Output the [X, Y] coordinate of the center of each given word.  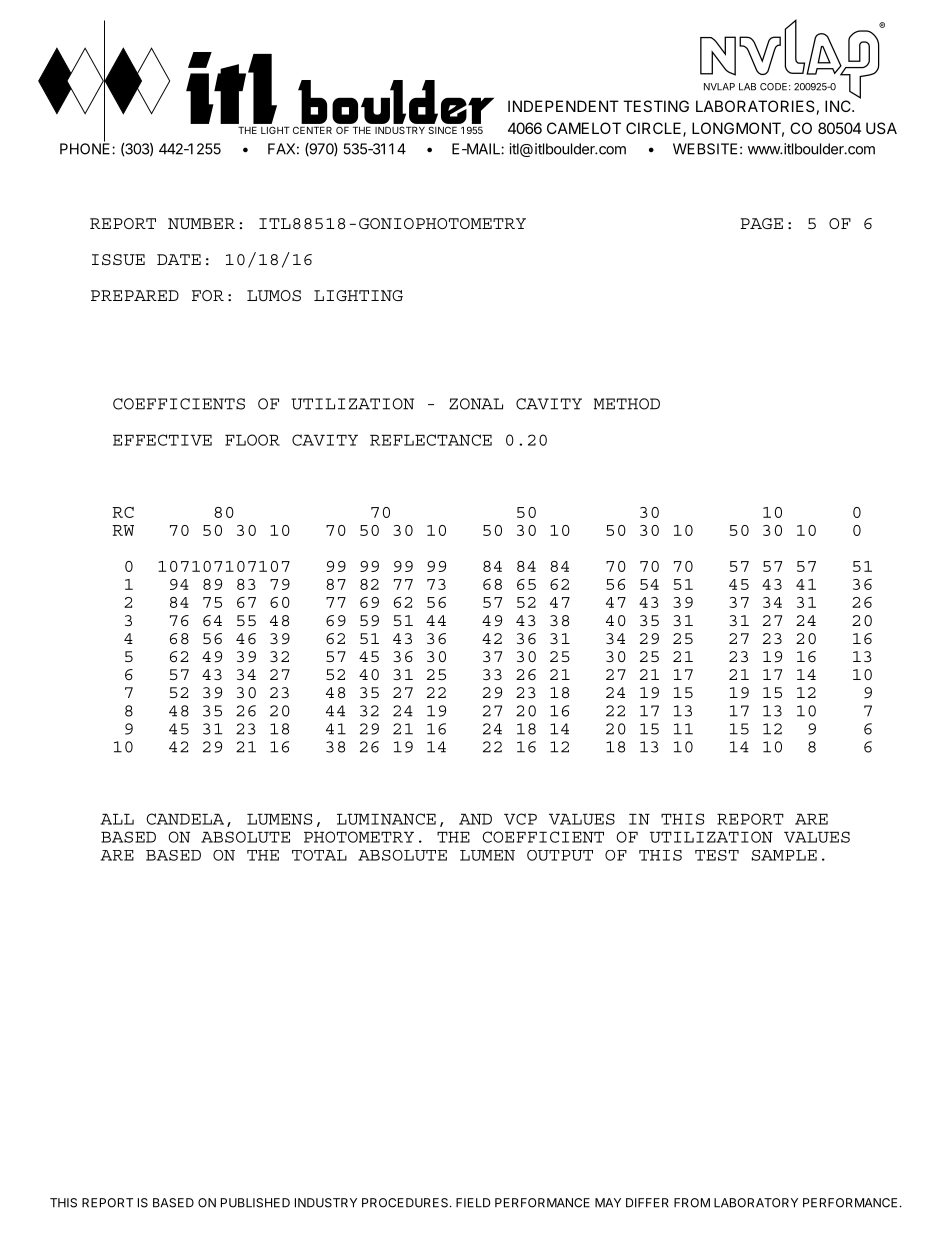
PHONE [86, 148]
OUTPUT [560, 855]
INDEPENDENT [563, 106]
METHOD [627, 404]
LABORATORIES [755, 106]
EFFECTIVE [162, 440]
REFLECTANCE [431, 440]
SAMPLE [784, 855]
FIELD [473, 1203]
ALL [117, 819]
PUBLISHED [255, 1203]
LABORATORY [756, 1203]
